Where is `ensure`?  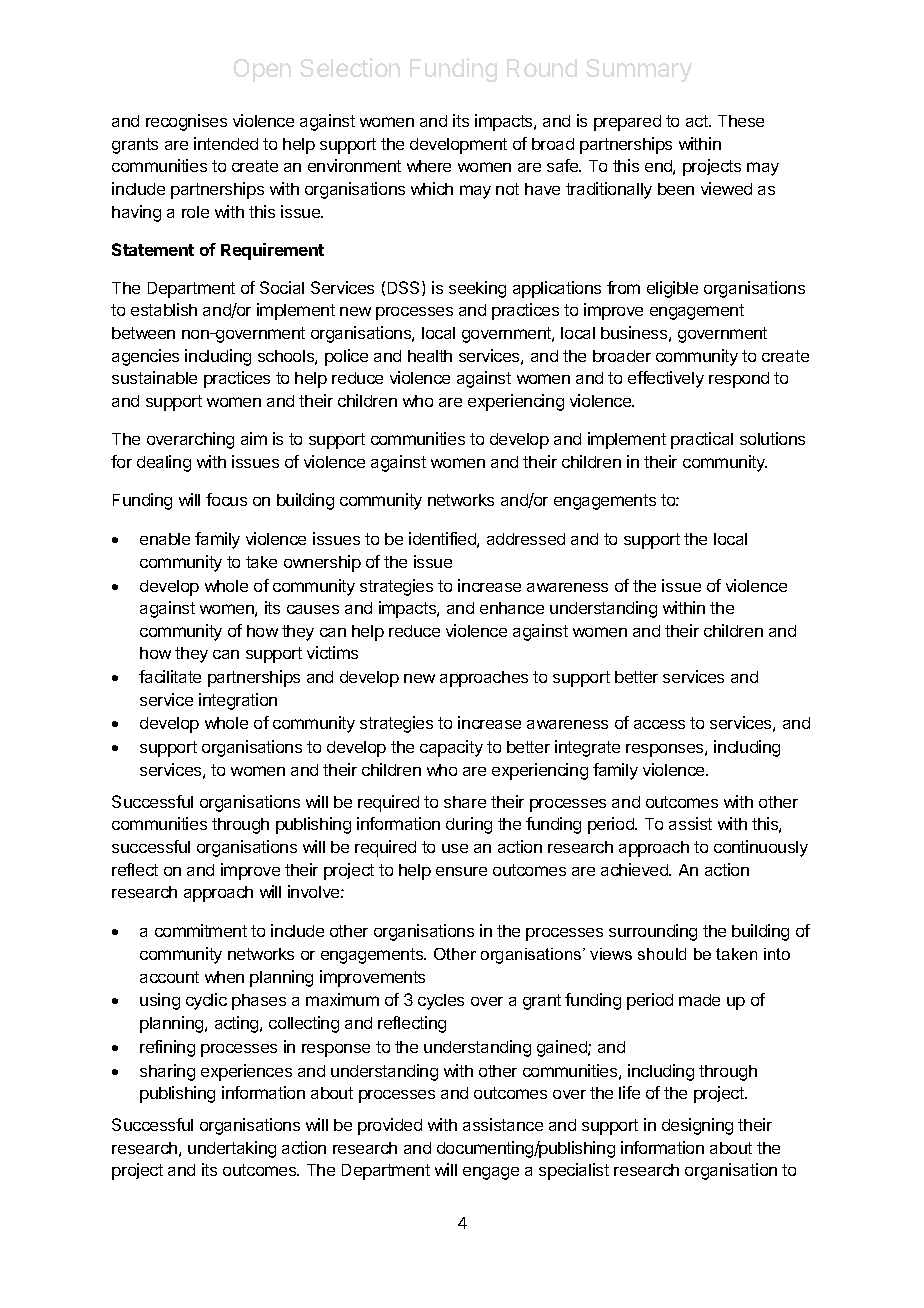
ensure is located at coordinates (461, 871).
